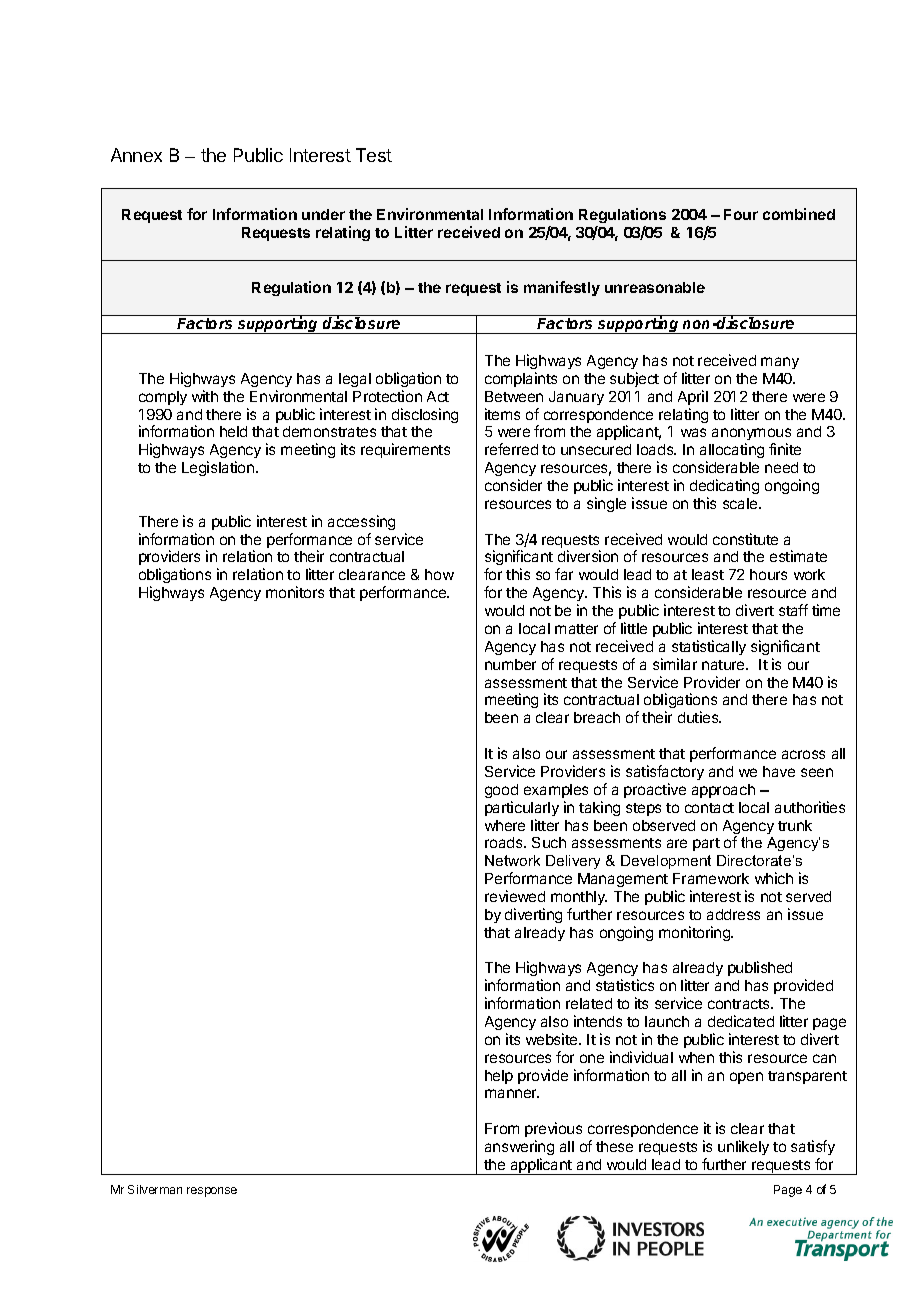 Image resolution: width=924 pixels, height=1308 pixels. Describe the element at coordinates (374, 155) in the screenshot. I see `Test` at that location.
